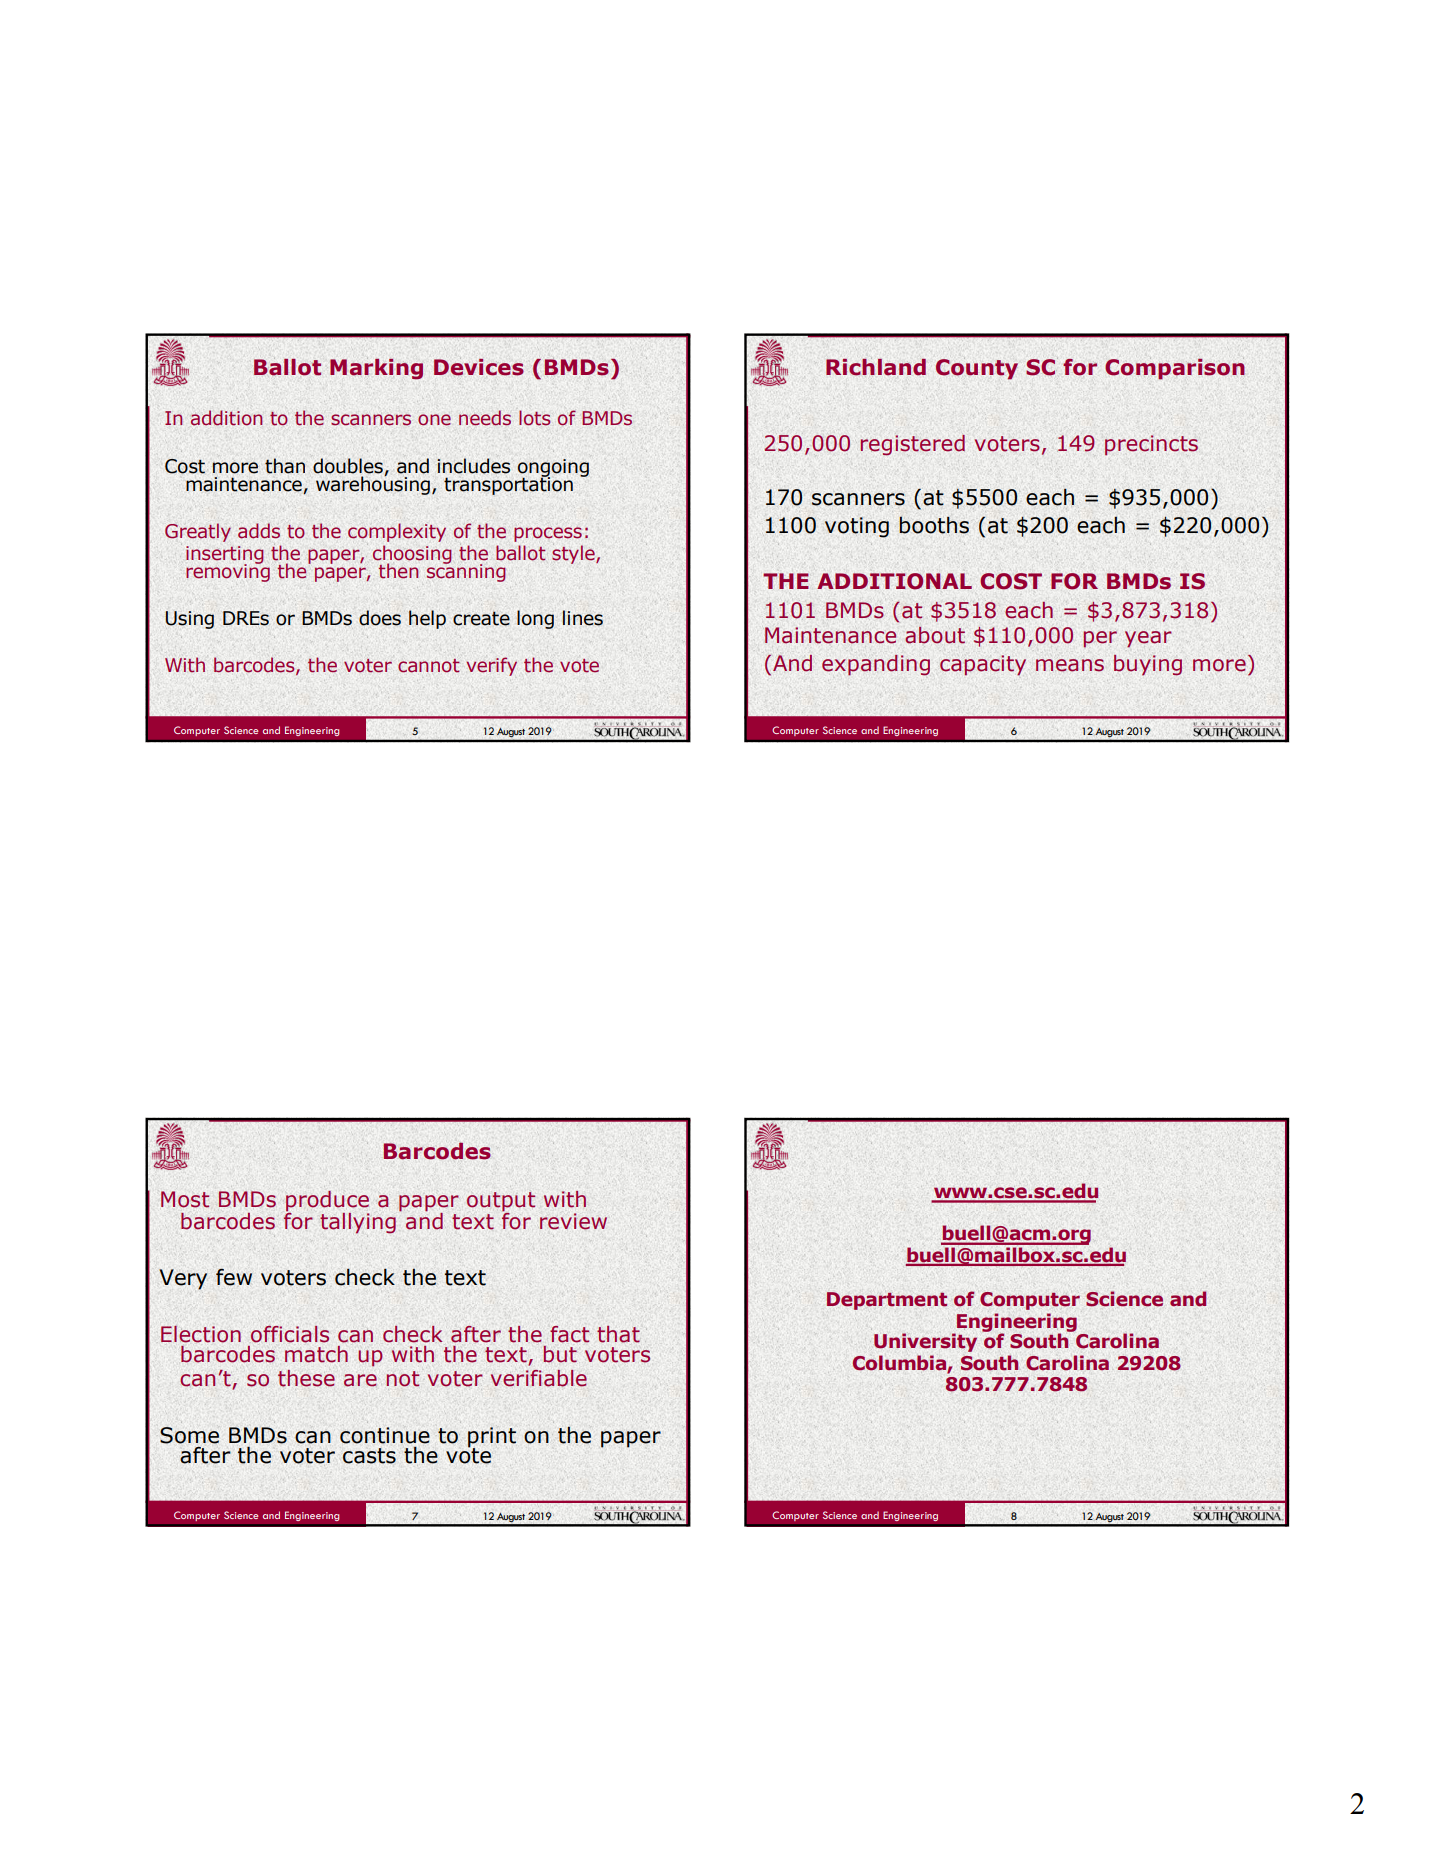 This image has width=1437, height=1860. What do you see at coordinates (539, 1378) in the image?
I see `verifiable` at bounding box center [539, 1378].
